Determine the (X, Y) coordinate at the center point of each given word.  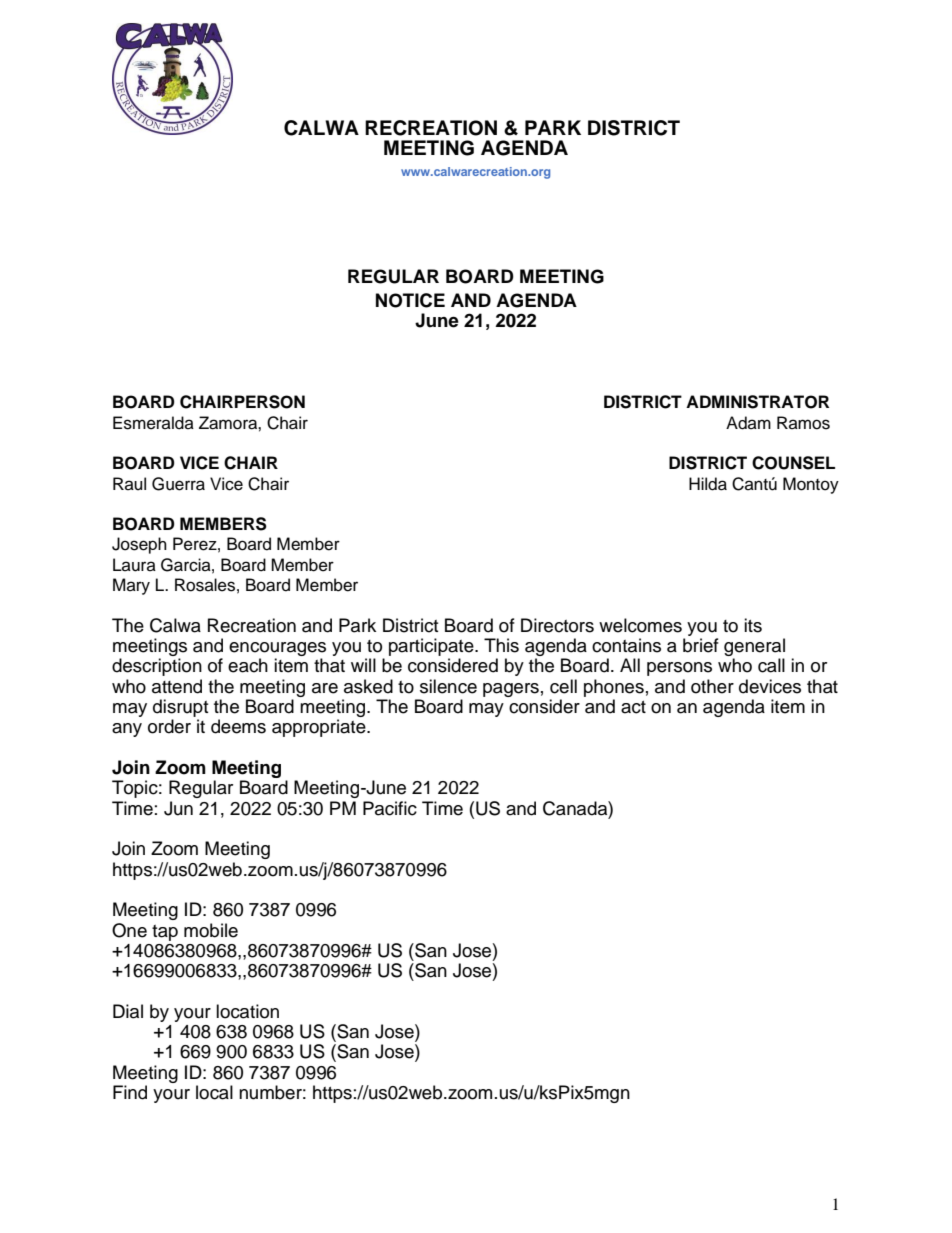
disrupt (180, 708)
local (214, 1092)
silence (448, 686)
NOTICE (410, 300)
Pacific (390, 808)
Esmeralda (153, 423)
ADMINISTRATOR (757, 402)
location (247, 1011)
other (712, 686)
